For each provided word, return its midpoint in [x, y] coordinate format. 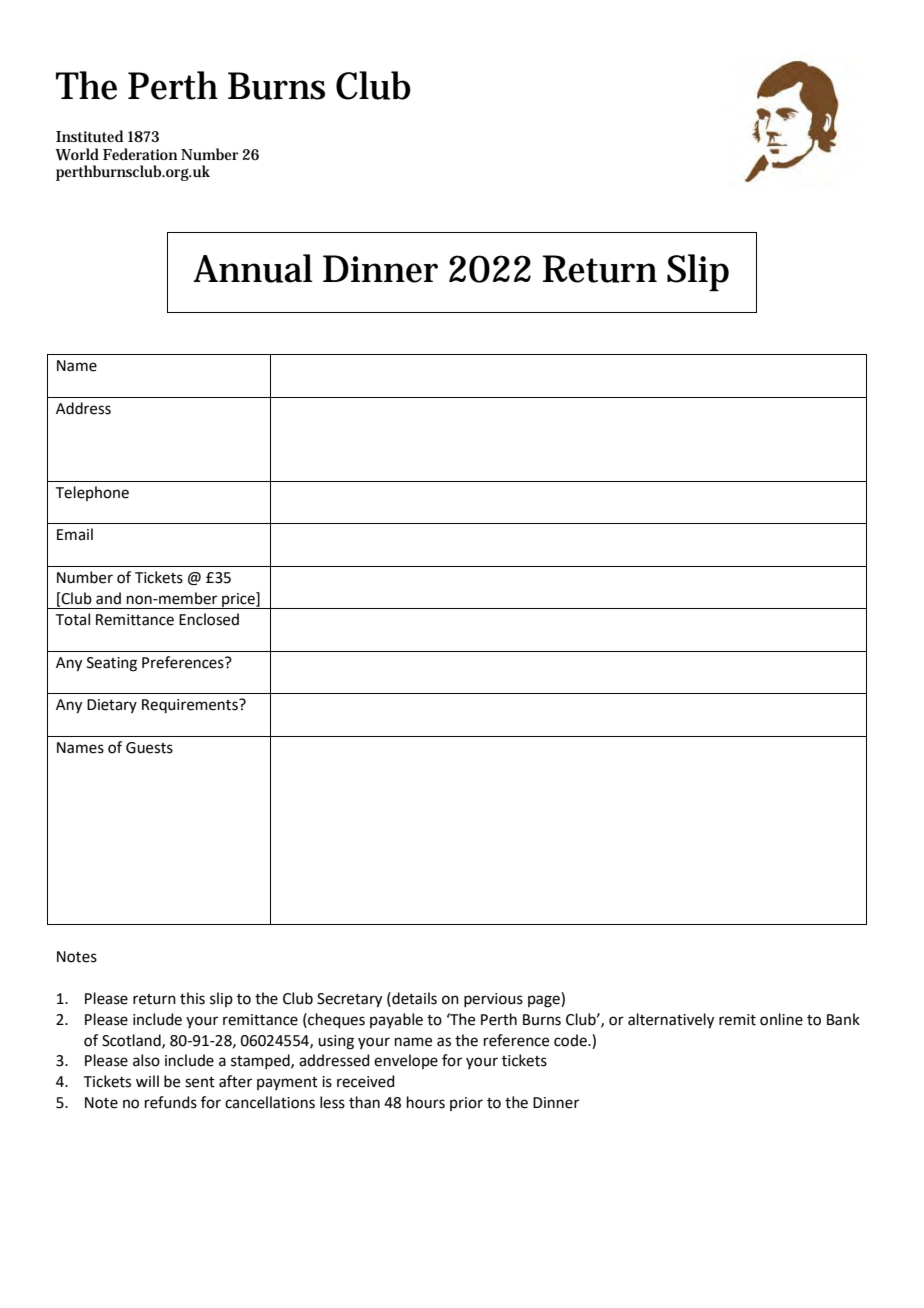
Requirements [191, 706]
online [781, 1019]
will [147, 1081]
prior [466, 1104]
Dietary [112, 706]
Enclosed [209, 619]
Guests [149, 748]
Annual [253, 268]
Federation [140, 154]
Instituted [89, 136]
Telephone [92, 493]
